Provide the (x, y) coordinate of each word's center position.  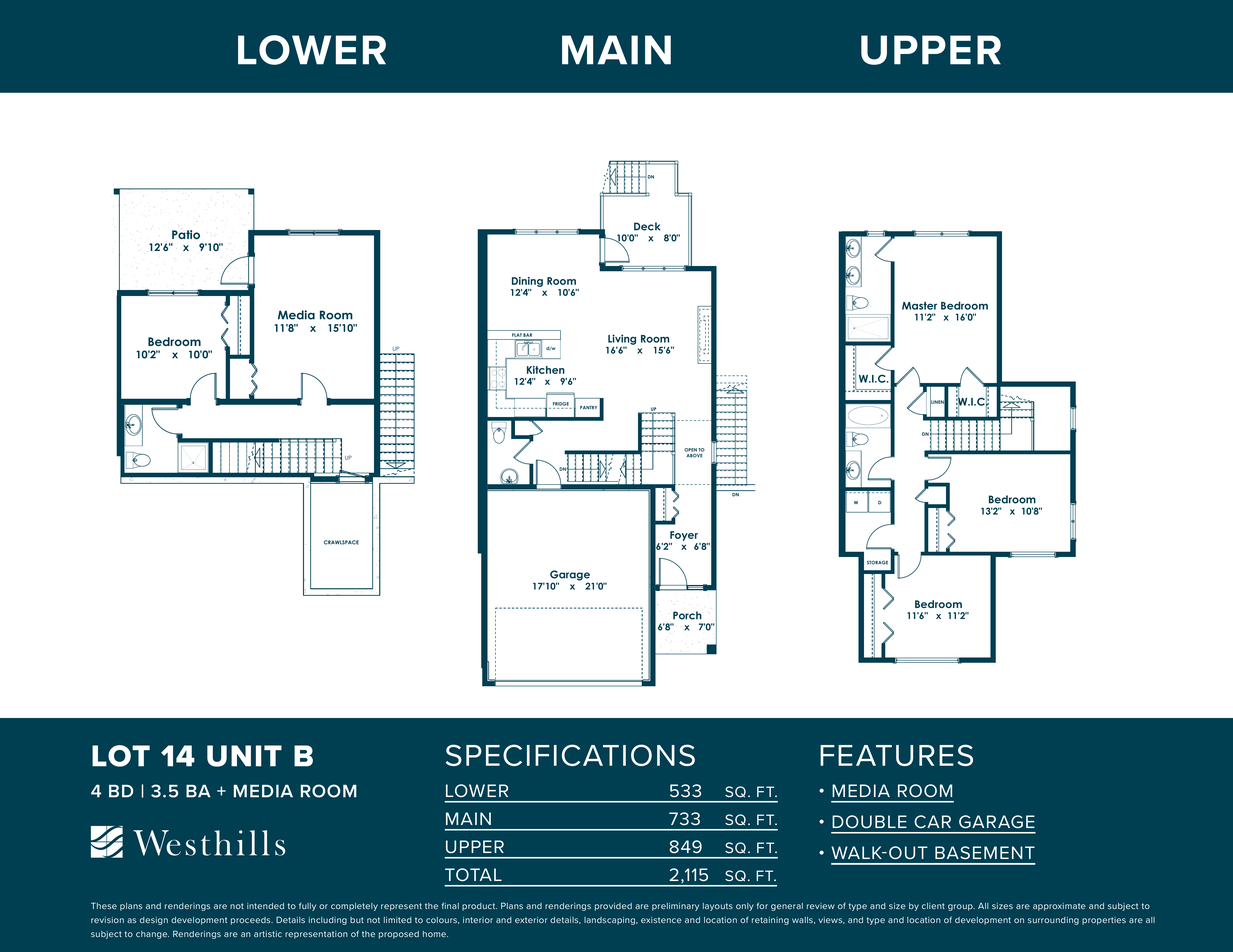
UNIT (244, 756)
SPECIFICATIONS (570, 755)
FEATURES (896, 755)
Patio (186, 234)
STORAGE (877, 562)
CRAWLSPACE (341, 542)
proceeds (252, 921)
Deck (647, 226)
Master (919, 306)
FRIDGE (561, 404)
